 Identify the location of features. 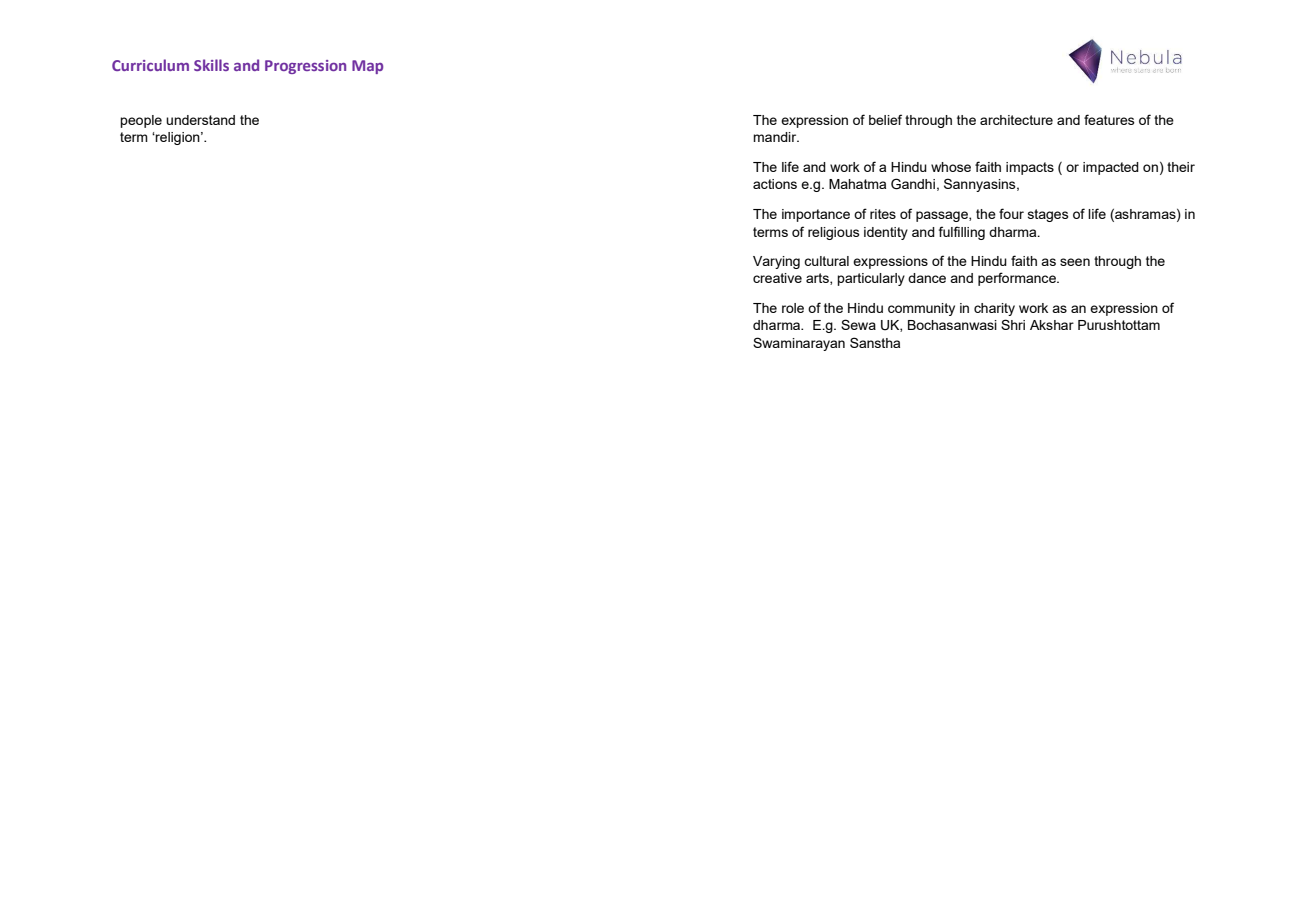
(1109, 119).
